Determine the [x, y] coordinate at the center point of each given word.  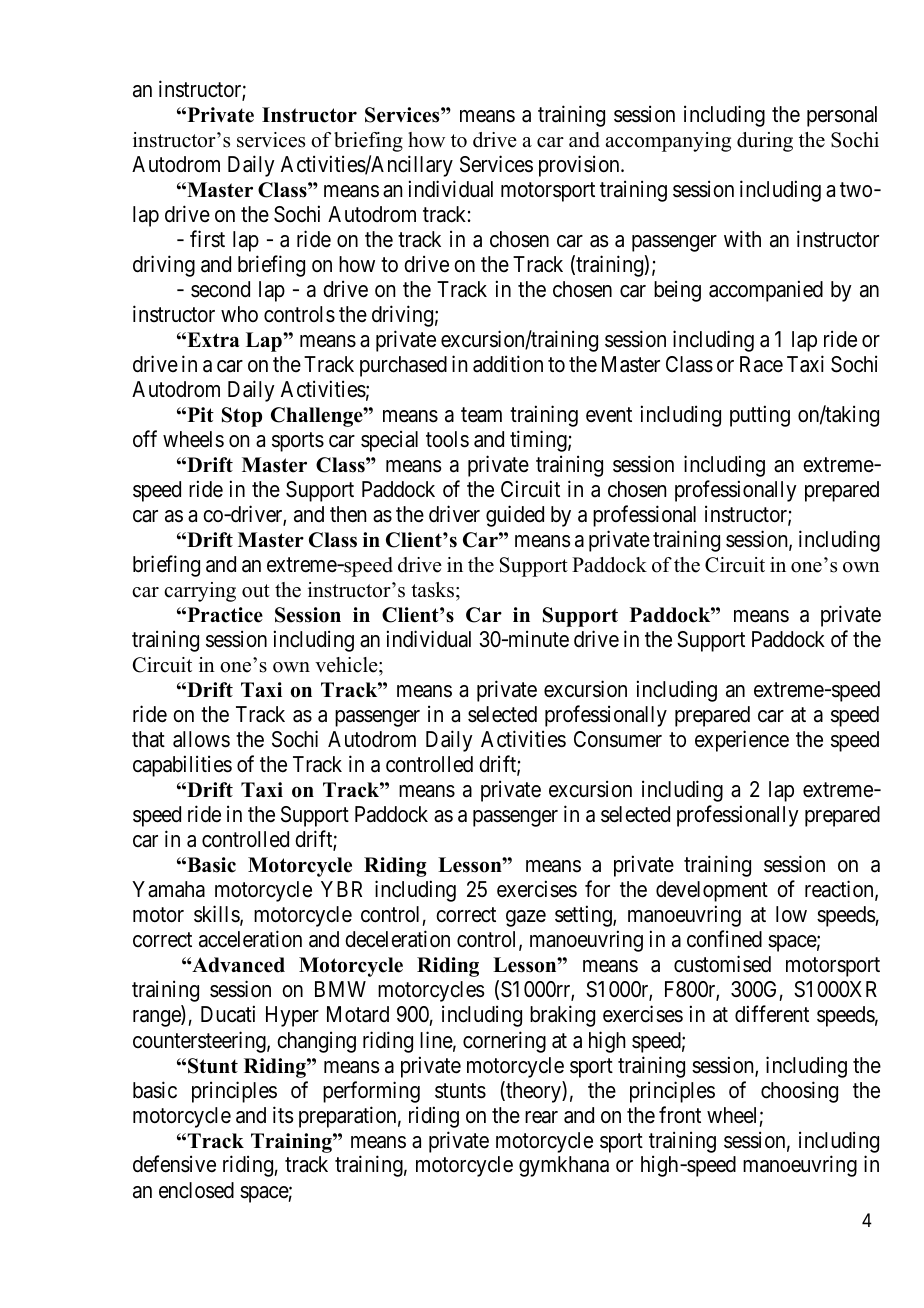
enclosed [196, 1190]
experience [742, 741]
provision [580, 166]
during [765, 142]
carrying [200, 592]
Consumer [618, 739]
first [207, 239]
